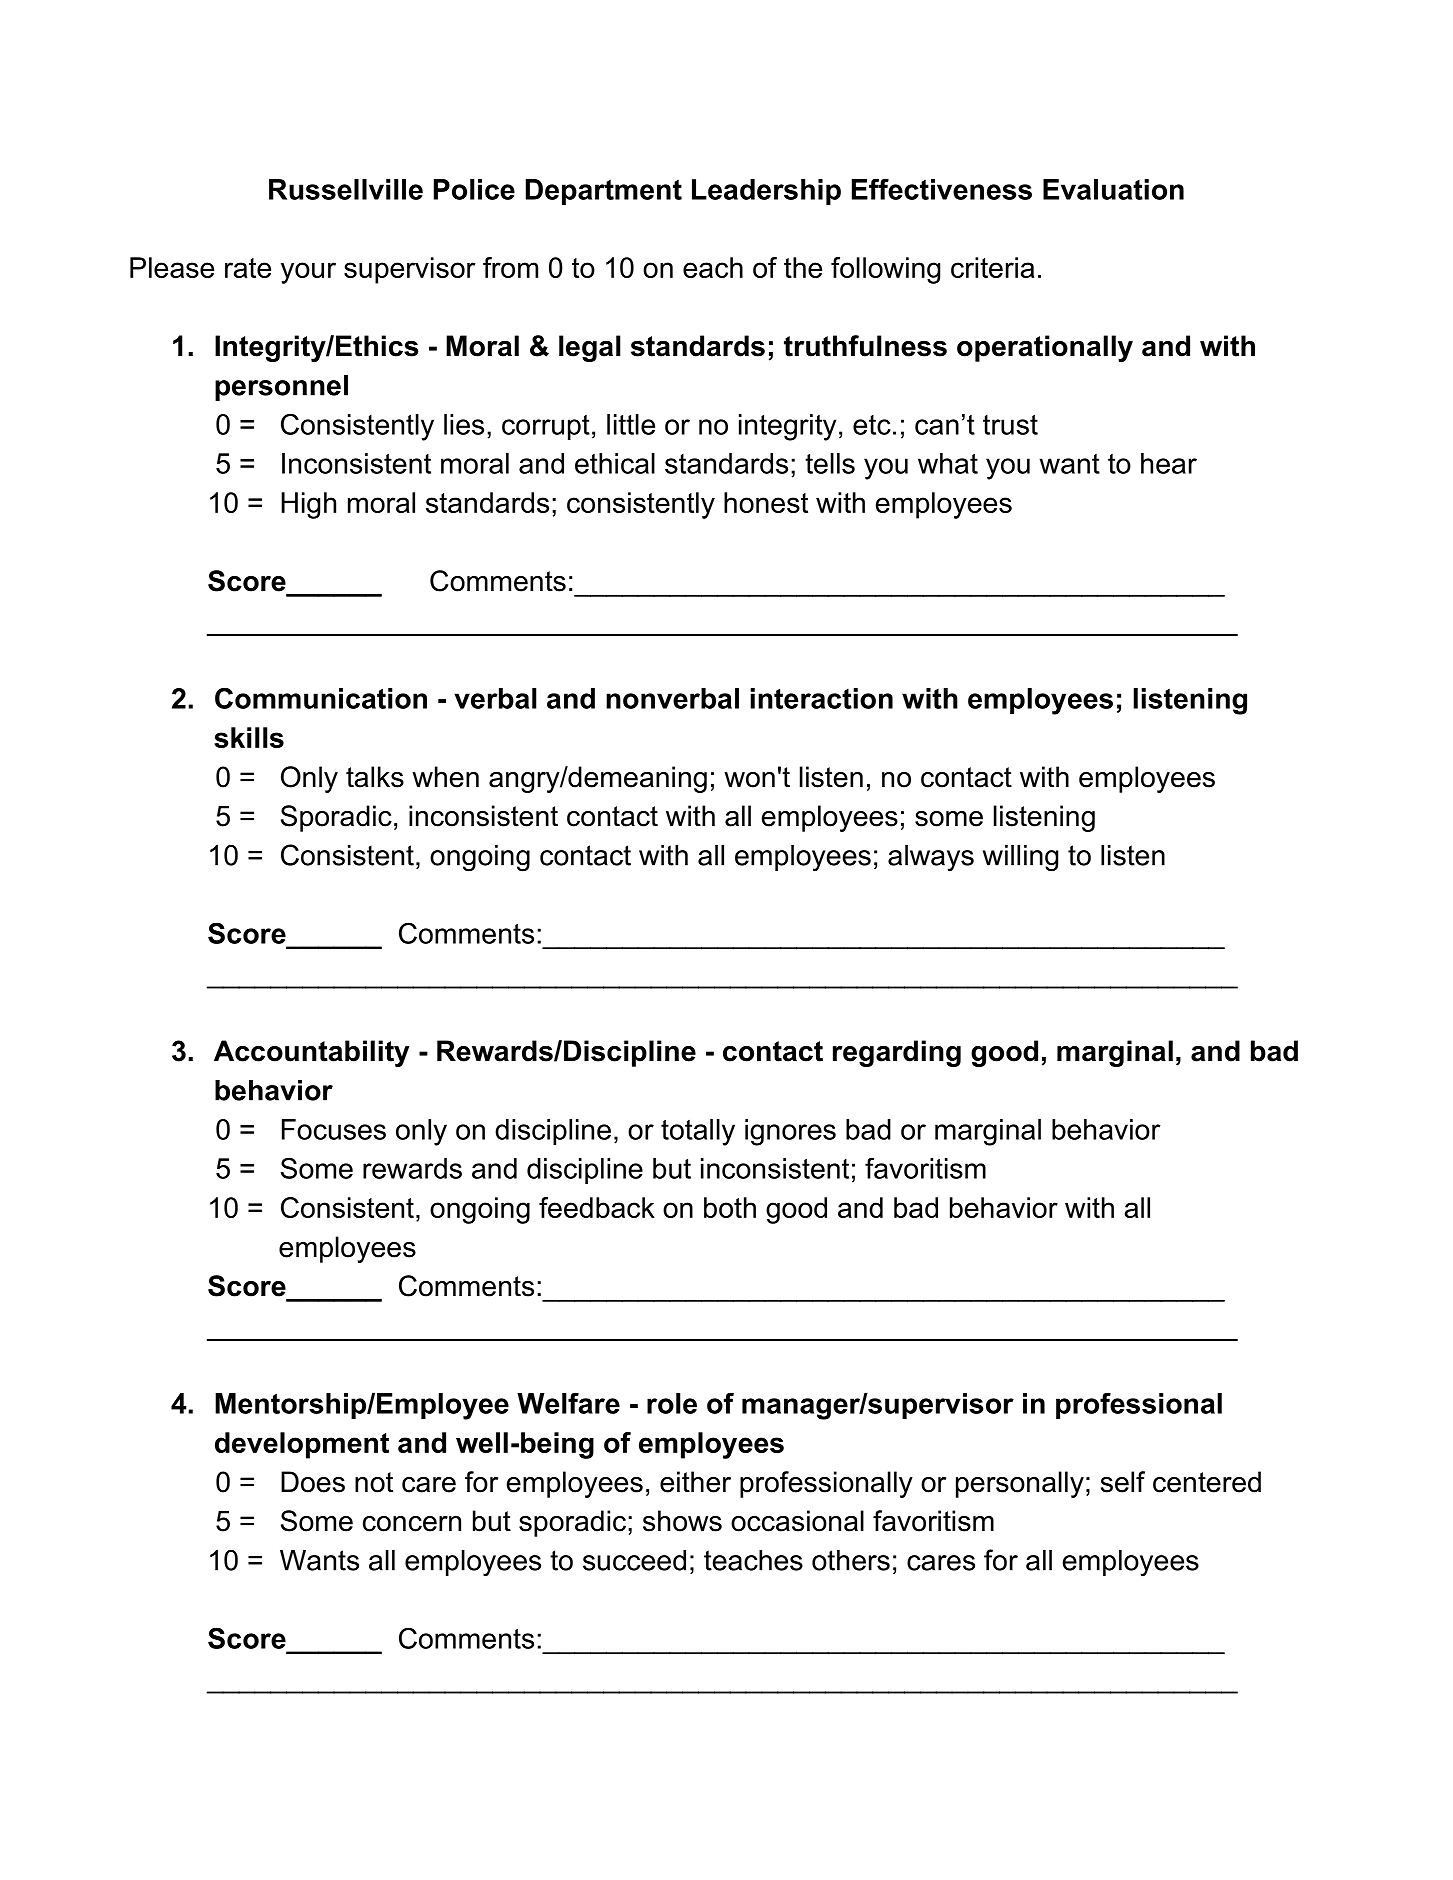 This screenshot has width=1453, height=1880. What do you see at coordinates (766, 192) in the screenshot?
I see `Leadership` at bounding box center [766, 192].
